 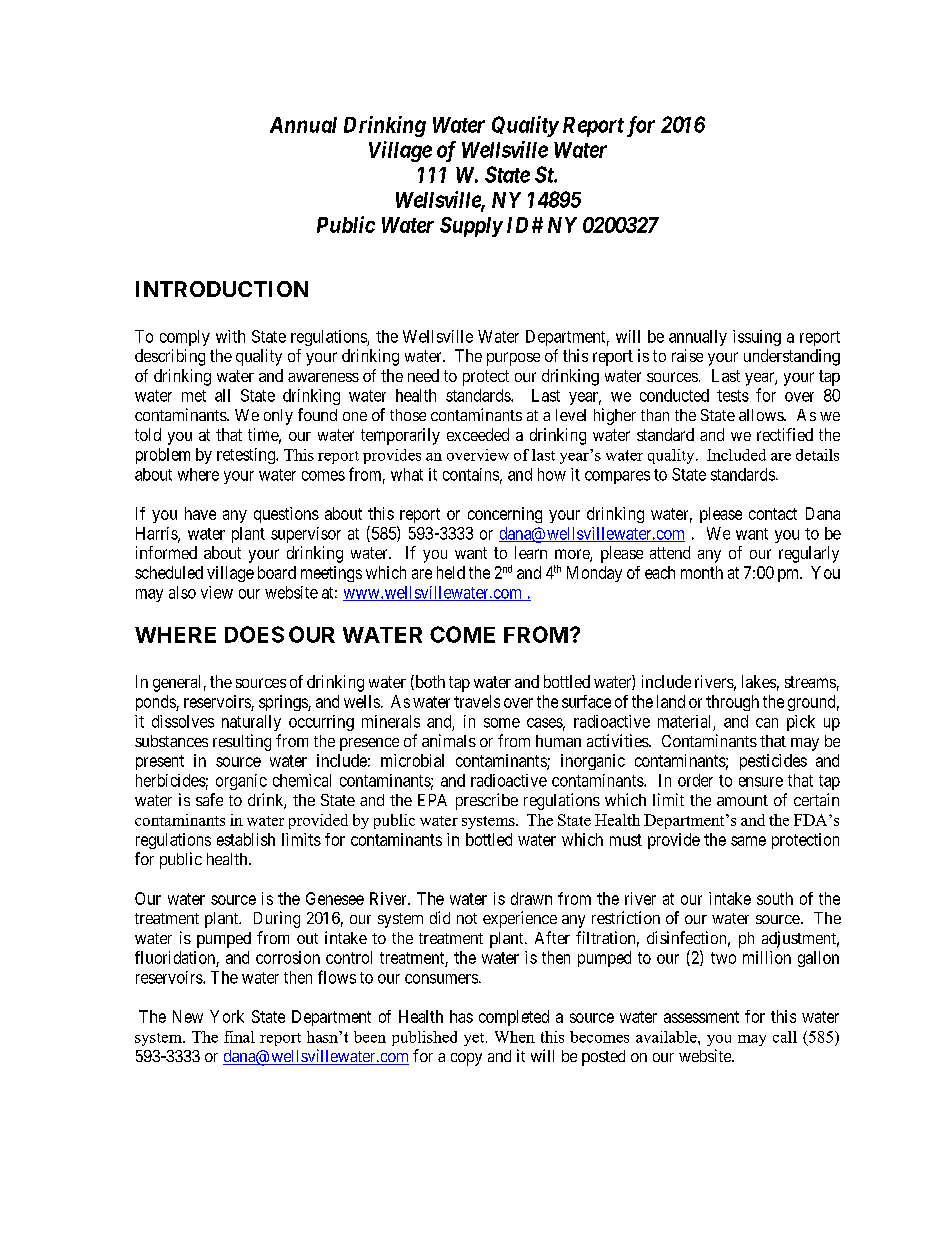 I want to click on both, so click(x=429, y=682).
